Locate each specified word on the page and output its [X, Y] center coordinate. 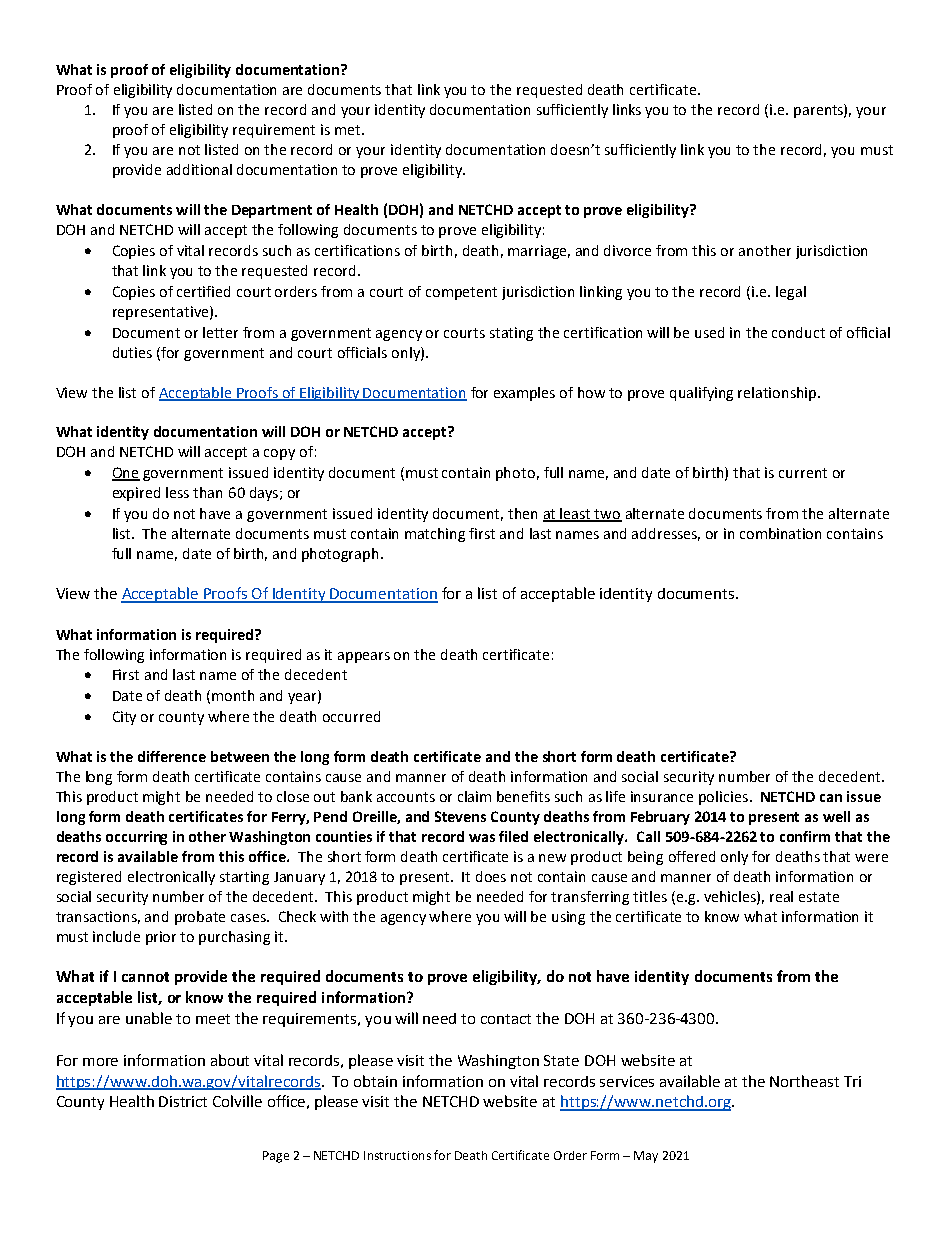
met [349, 130]
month [233, 695]
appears [364, 657]
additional [199, 169]
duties [132, 352]
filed [513, 836]
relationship [778, 394]
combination [780, 533]
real [781, 896]
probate [200, 918]
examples [524, 394]
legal [791, 293]
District [183, 1101]
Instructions [397, 1155]
